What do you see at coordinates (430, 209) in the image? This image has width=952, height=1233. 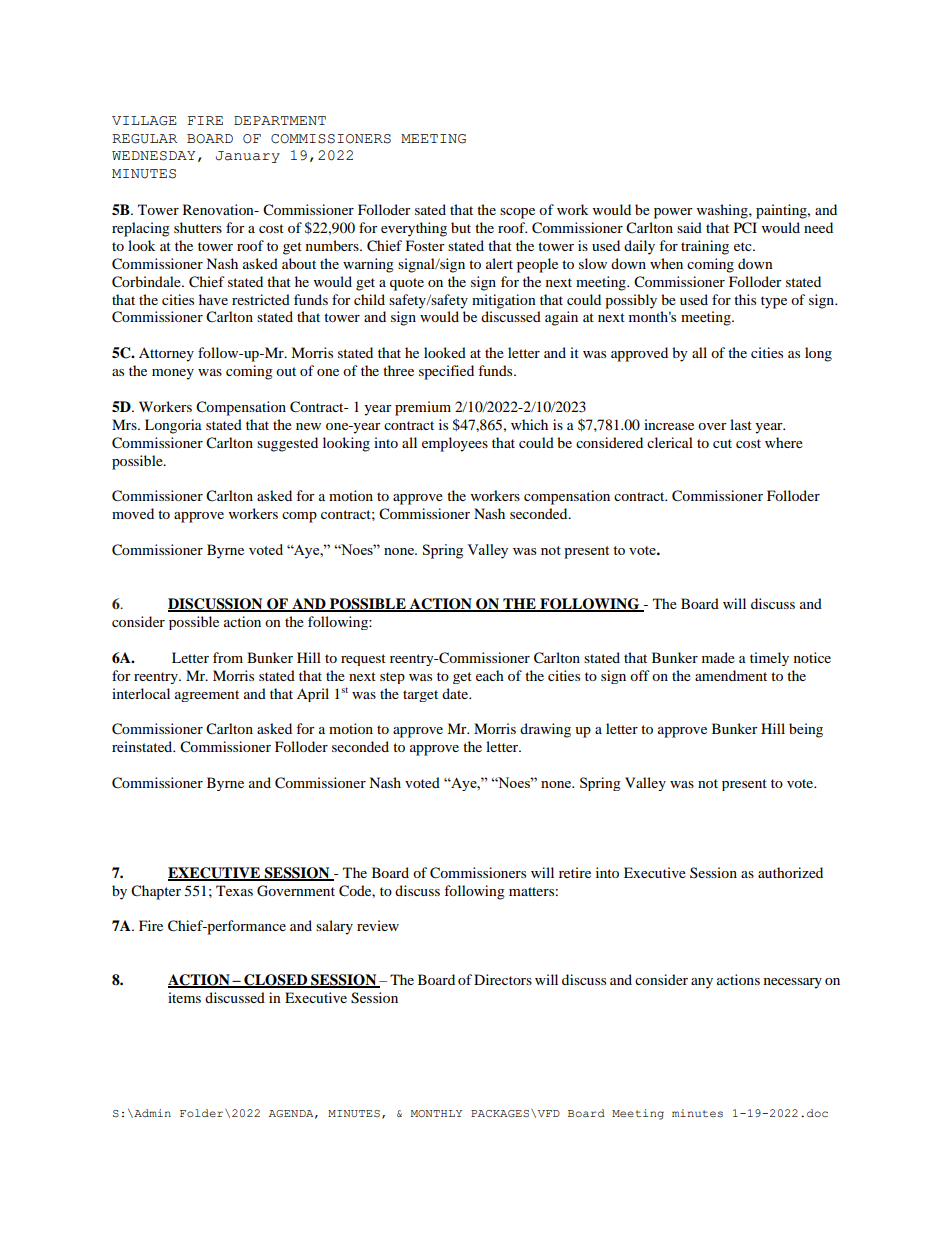 I see `sated` at bounding box center [430, 209].
